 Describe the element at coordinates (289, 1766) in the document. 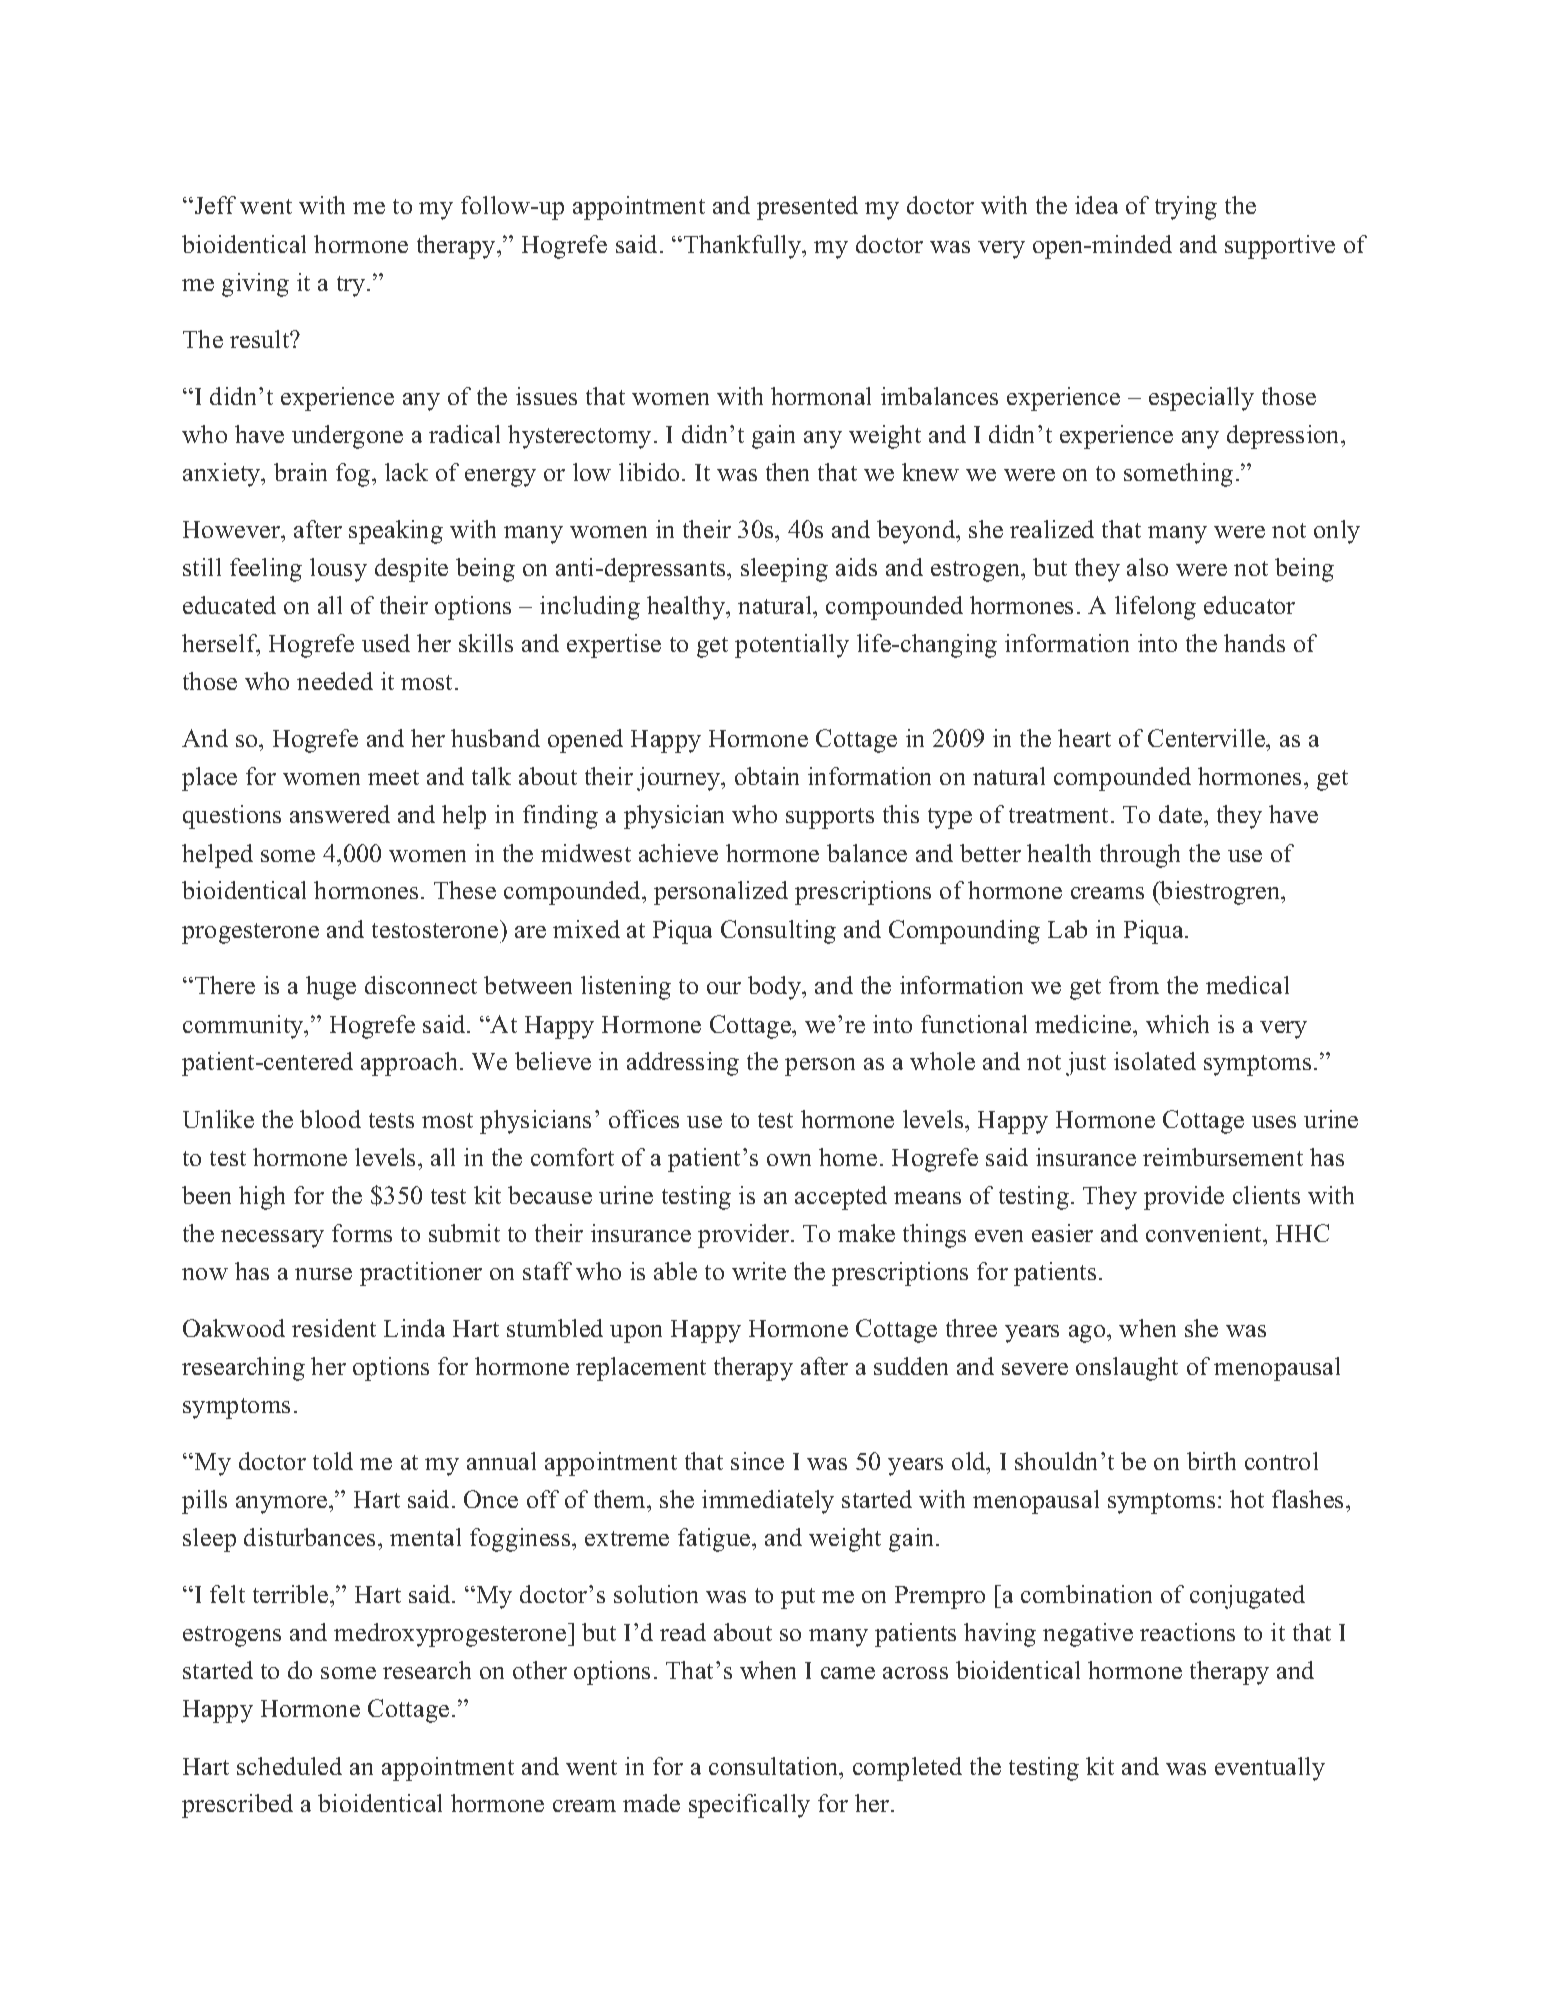

I see `scheduled` at that location.
